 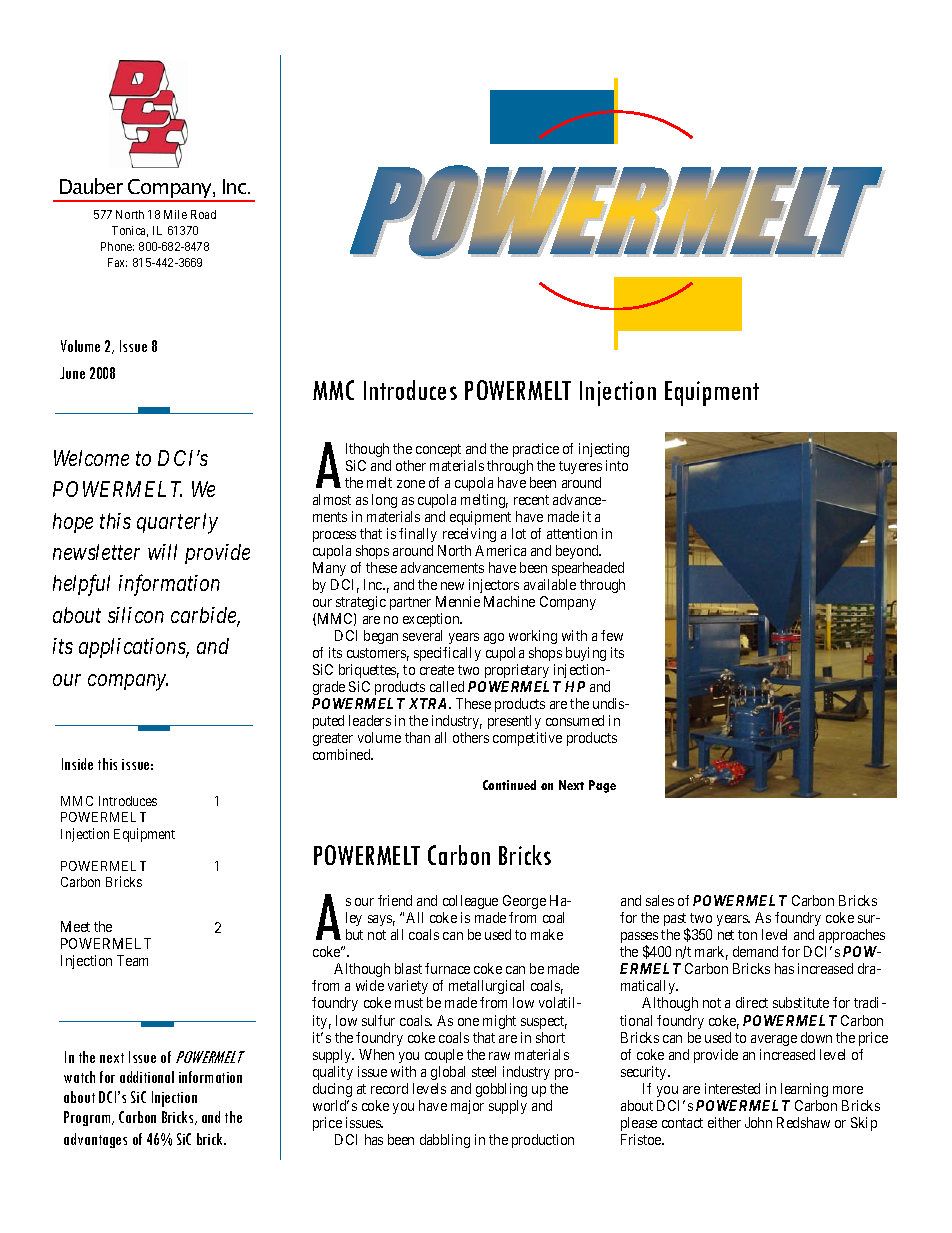 I want to click on Road, so click(x=203, y=214).
